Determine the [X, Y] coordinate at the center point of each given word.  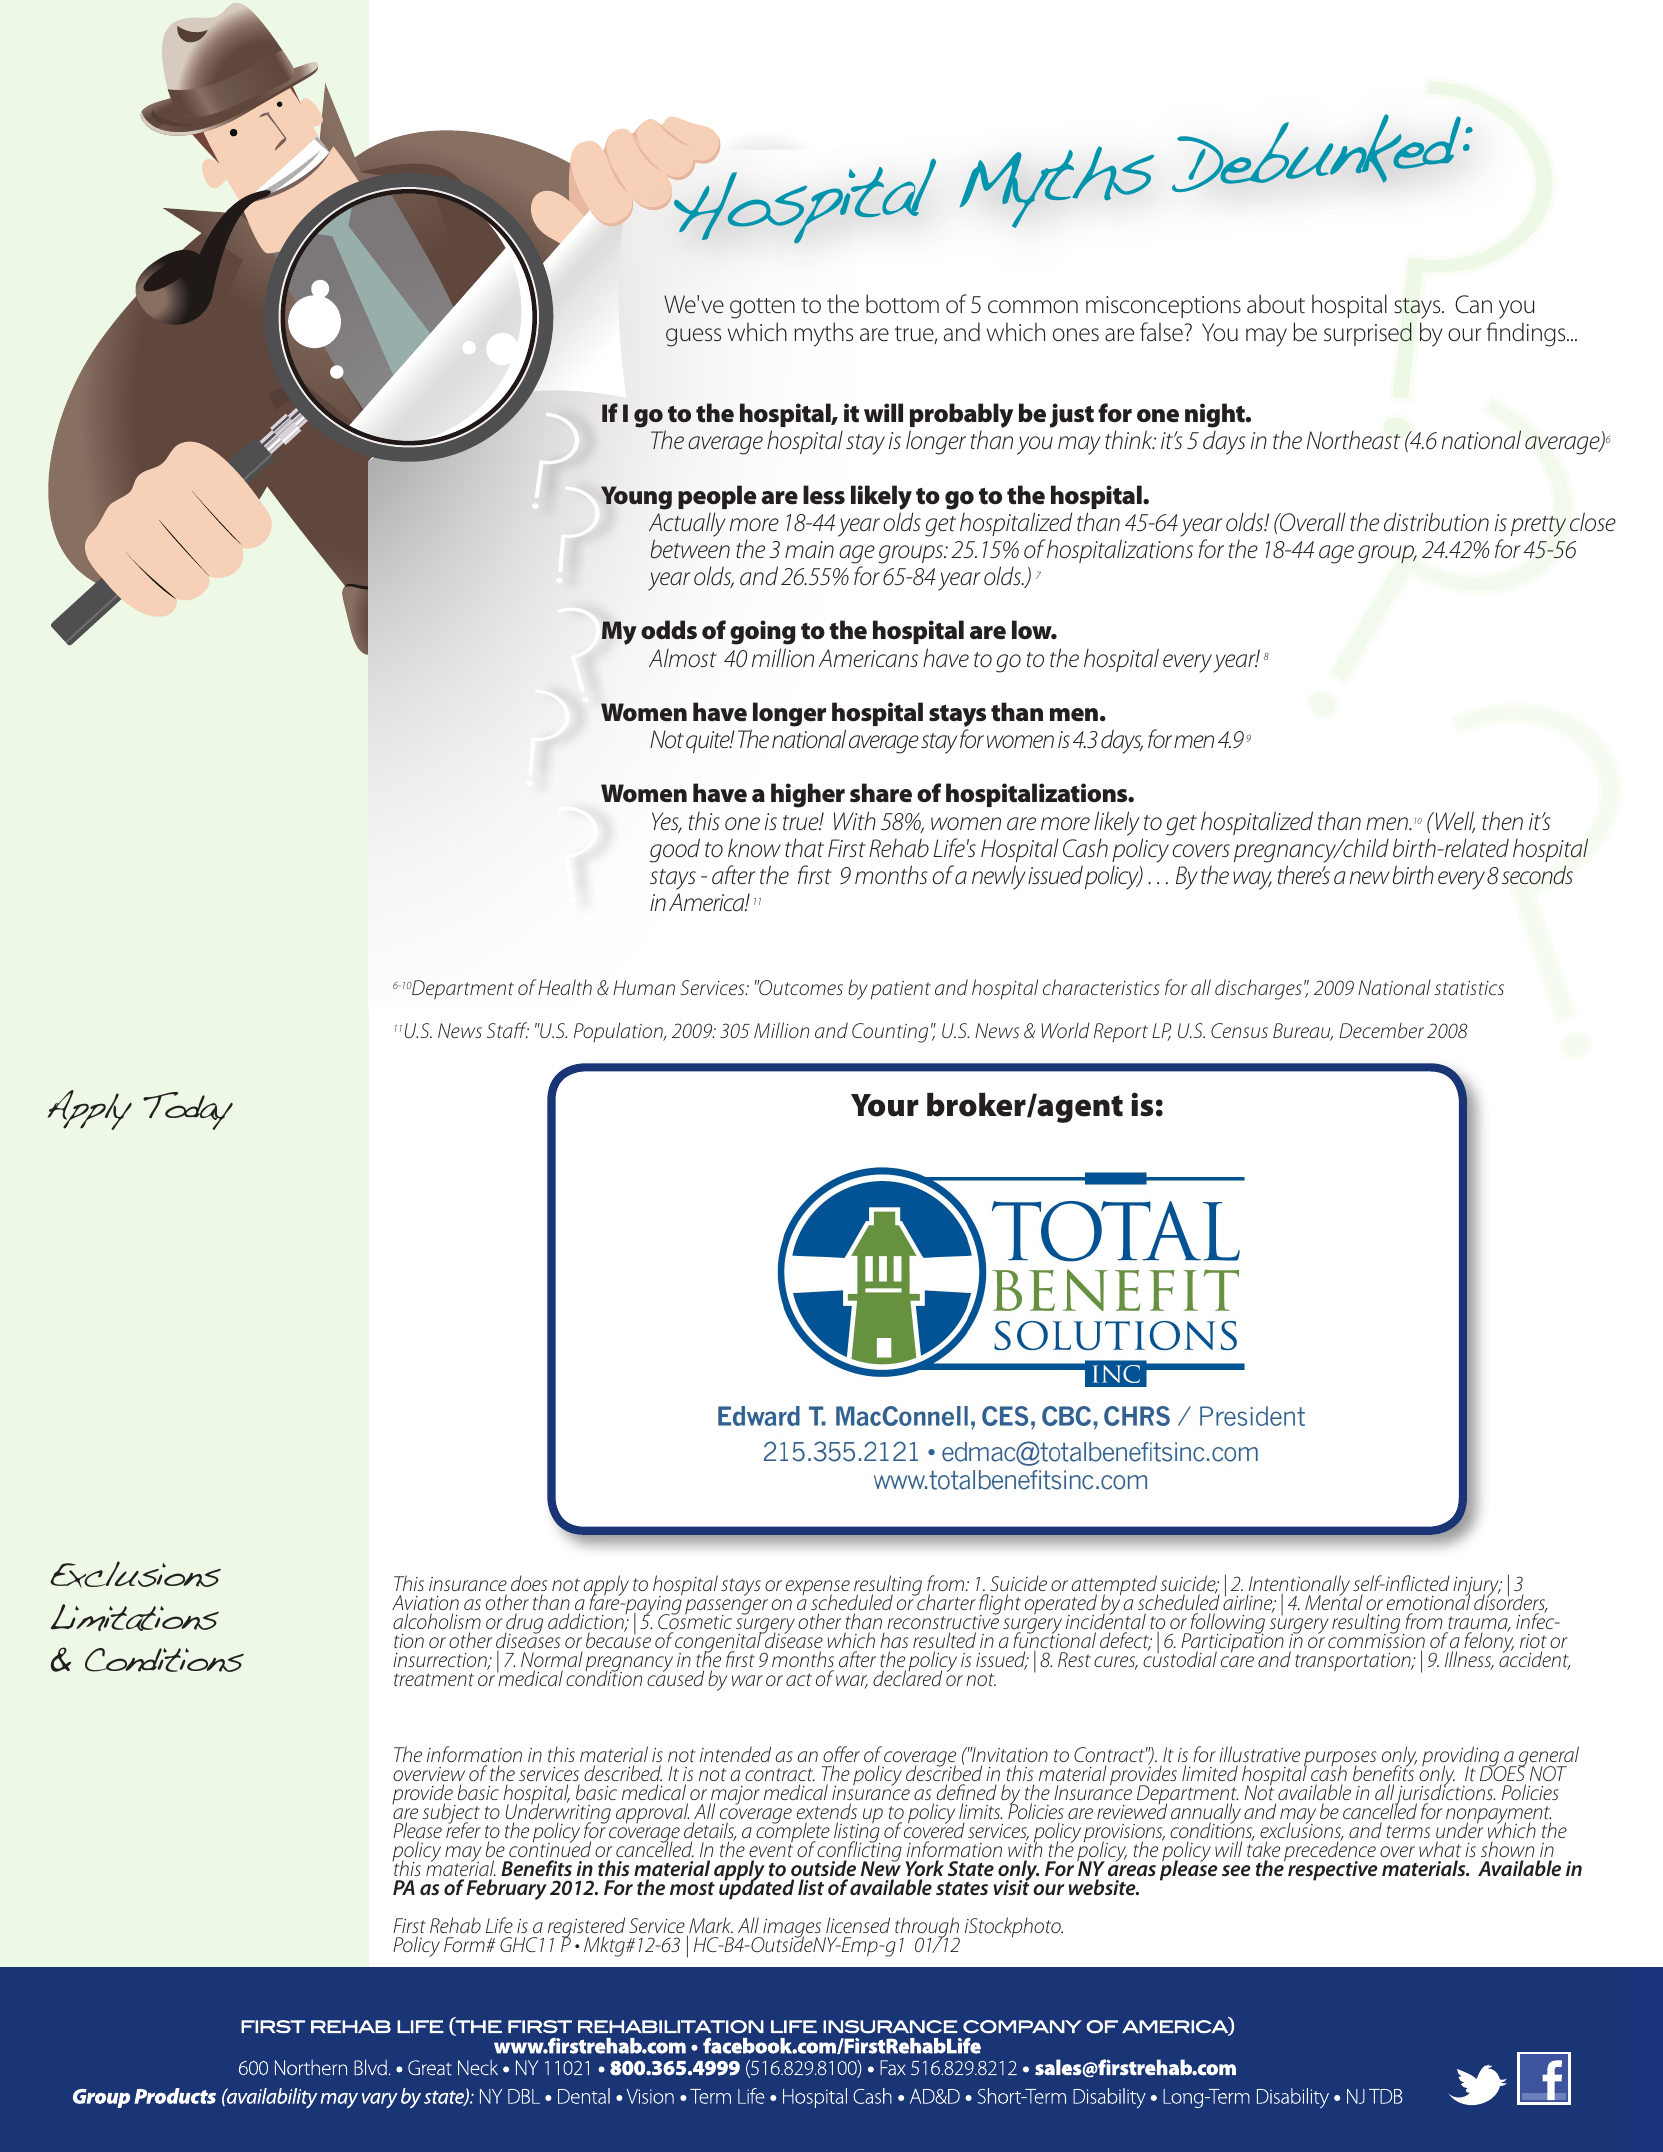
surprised [1368, 334]
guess [693, 337]
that [804, 847]
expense [818, 1589]
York [925, 1868]
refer [463, 1829]
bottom [902, 304]
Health [565, 987]
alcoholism [437, 1621]
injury [1477, 1587]
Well [1455, 822]
